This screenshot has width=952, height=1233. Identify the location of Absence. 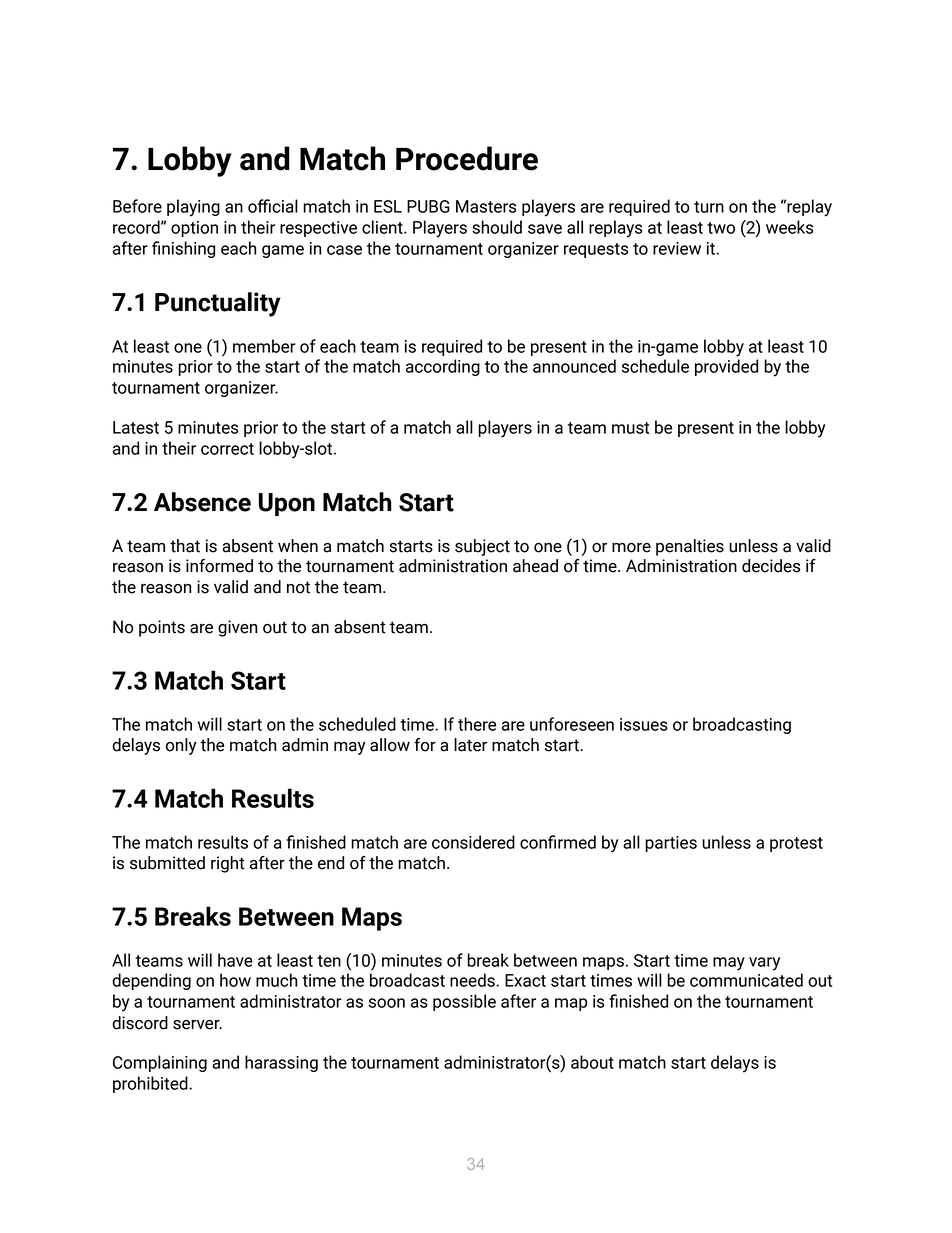
(202, 502).
